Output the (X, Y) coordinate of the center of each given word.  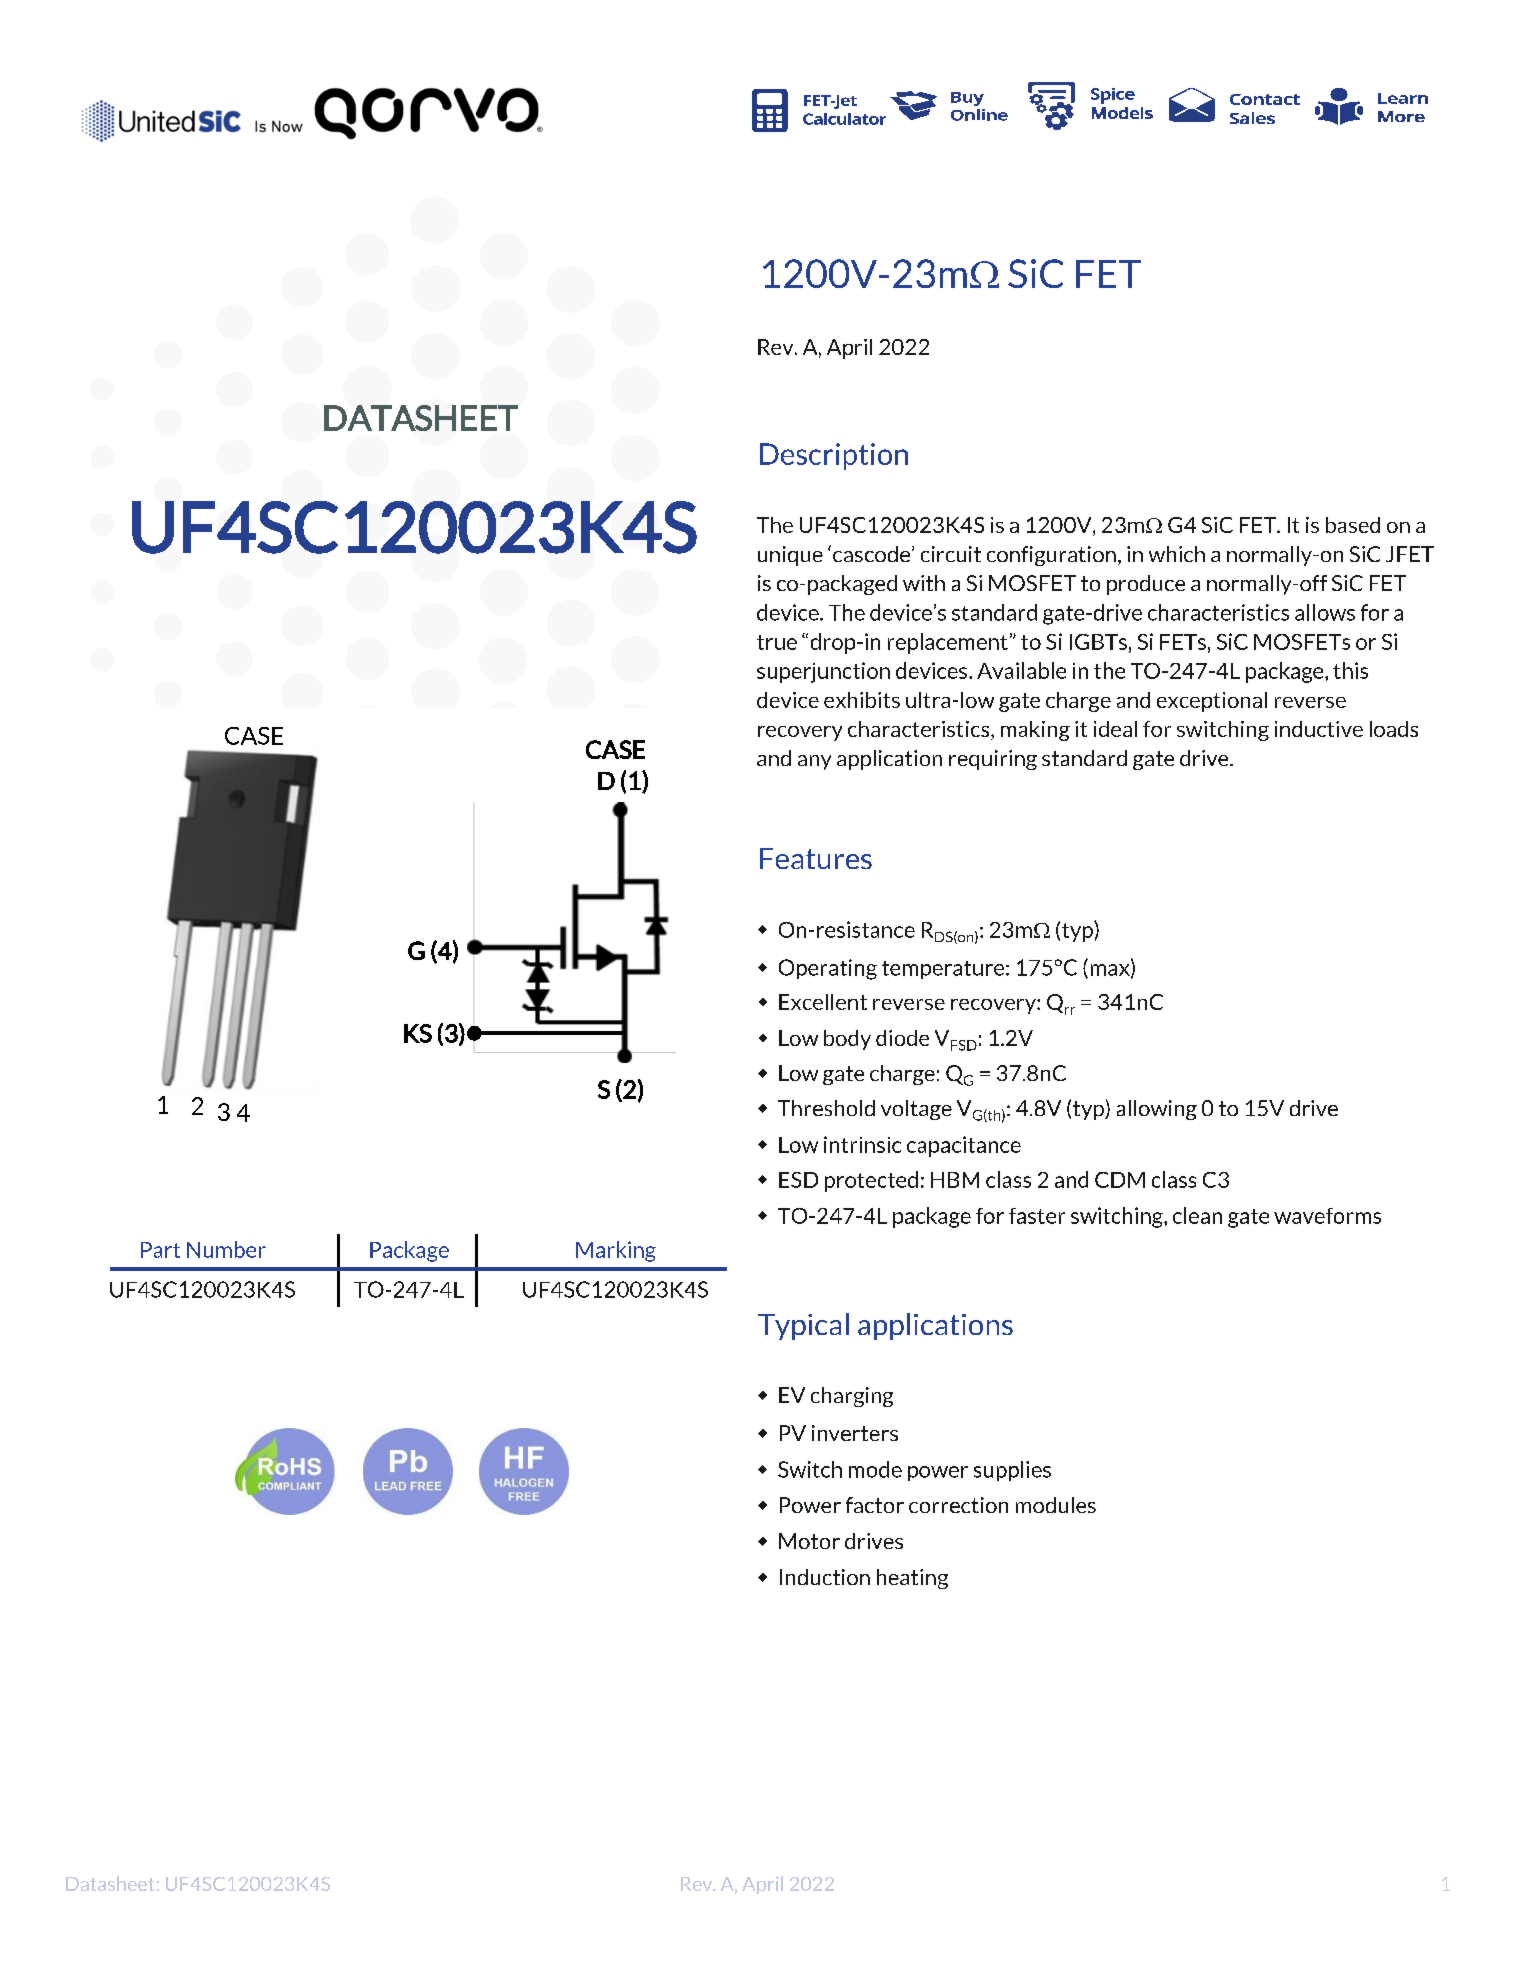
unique (790, 556)
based (1353, 525)
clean (1197, 1215)
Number (226, 1249)
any (814, 762)
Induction (825, 1577)
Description (834, 456)
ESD (798, 1180)
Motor (809, 1541)
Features (816, 858)
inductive (1319, 729)
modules (1056, 1505)
